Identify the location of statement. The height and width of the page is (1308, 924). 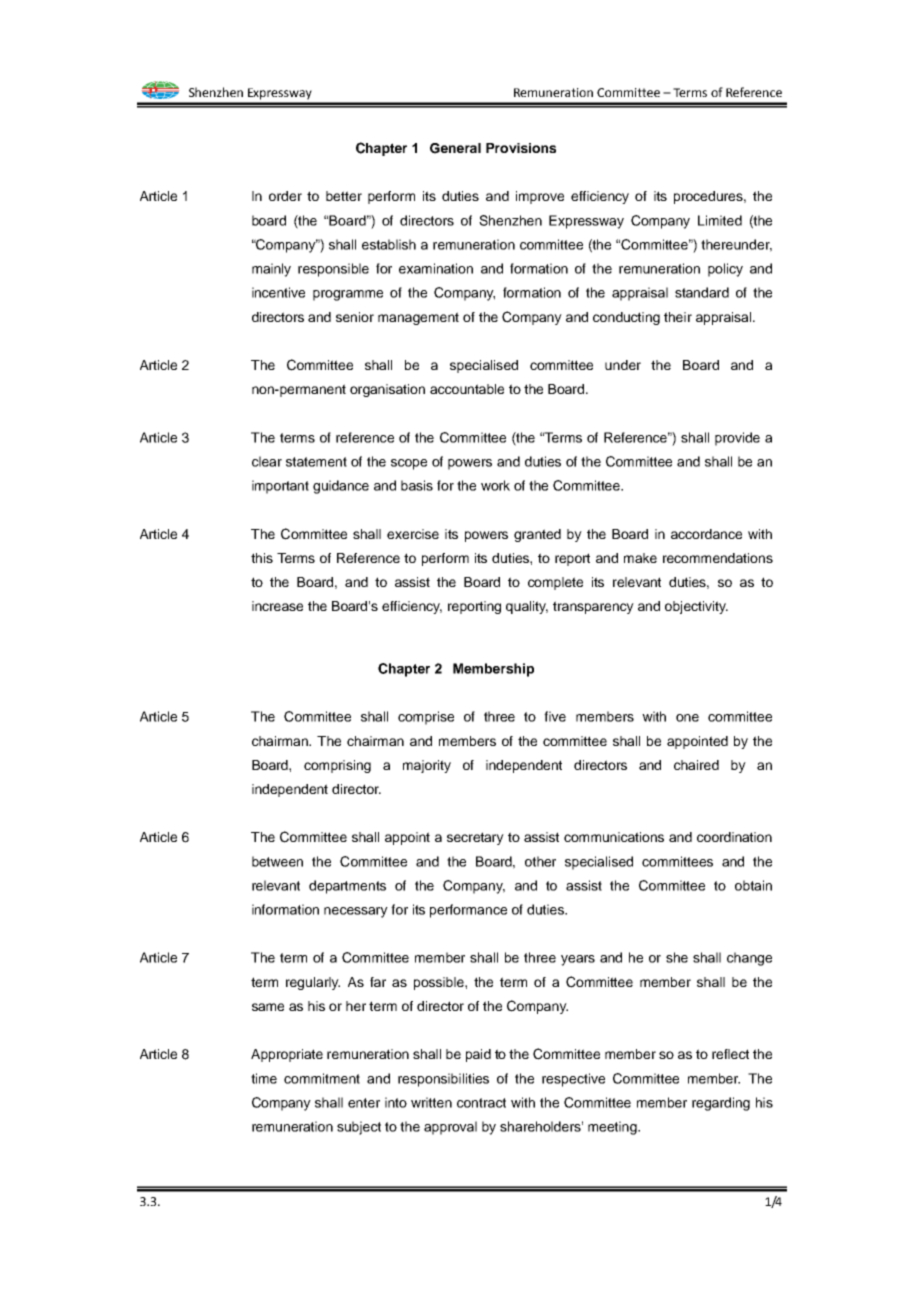
(316, 462).
